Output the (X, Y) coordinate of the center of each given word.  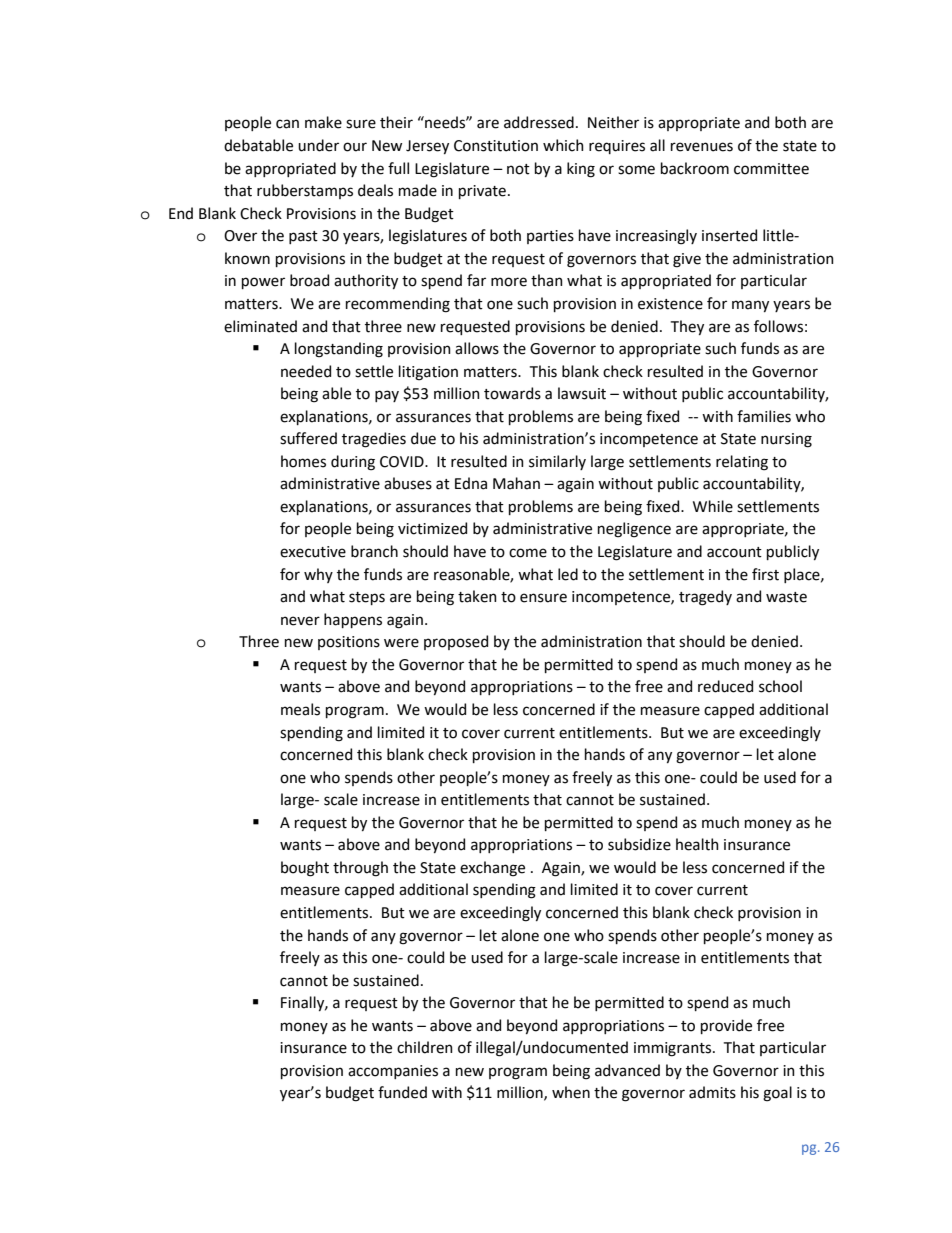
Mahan (516, 483)
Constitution (496, 146)
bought (305, 869)
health (697, 844)
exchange (492, 869)
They (687, 327)
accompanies (393, 1072)
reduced (725, 686)
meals (300, 709)
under (318, 145)
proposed (456, 642)
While (713, 506)
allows (477, 348)
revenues (702, 147)
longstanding (339, 350)
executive (313, 552)
